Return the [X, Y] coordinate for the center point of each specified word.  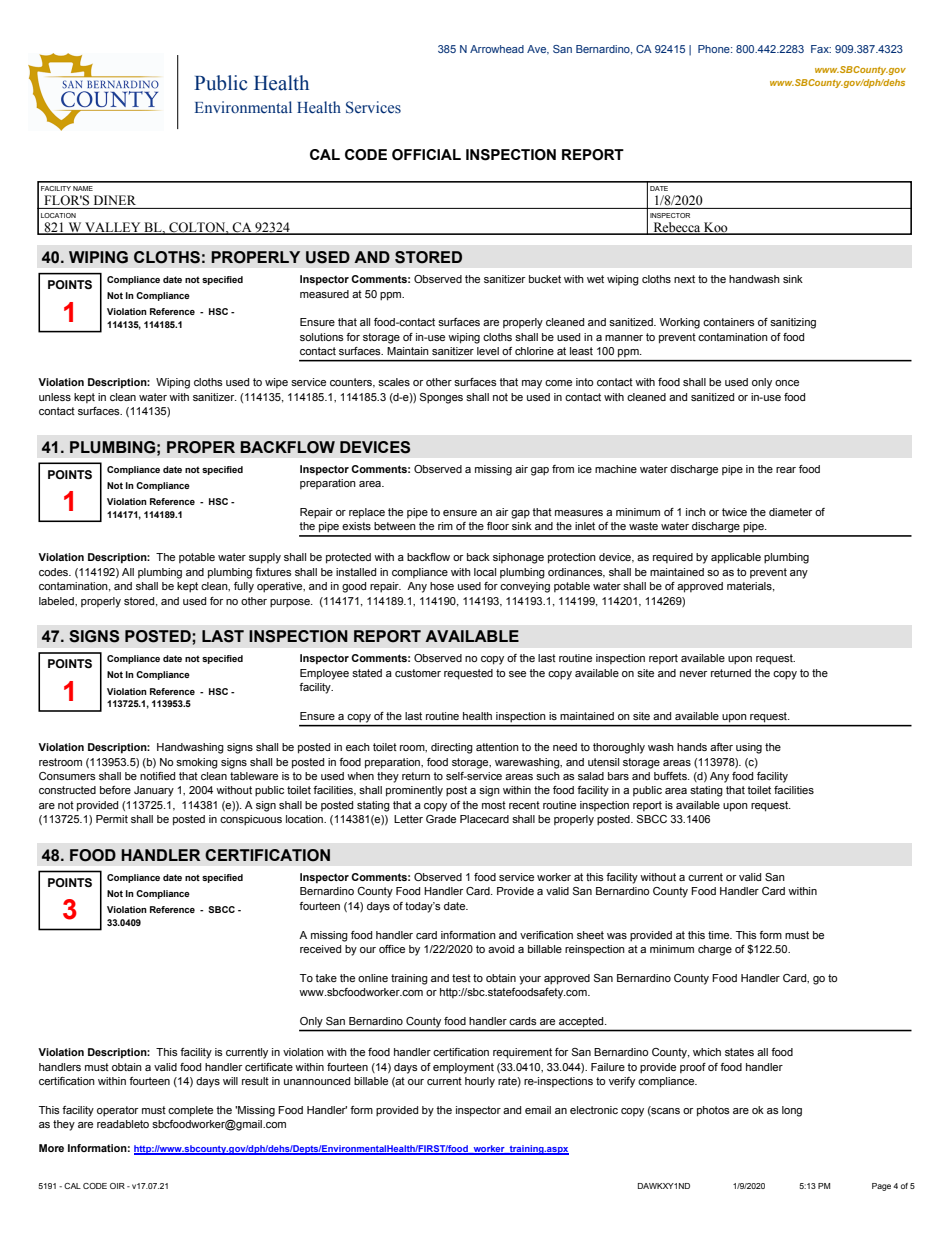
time [720, 935]
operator [117, 1111]
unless [55, 397]
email [538, 1110]
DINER [115, 200]
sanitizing [793, 323]
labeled [57, 601]
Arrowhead [497, 49]
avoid [501, 949]
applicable [736, 558]
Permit [112, 819]
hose [442, 586]
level [488, 351]
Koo [716, 228]
